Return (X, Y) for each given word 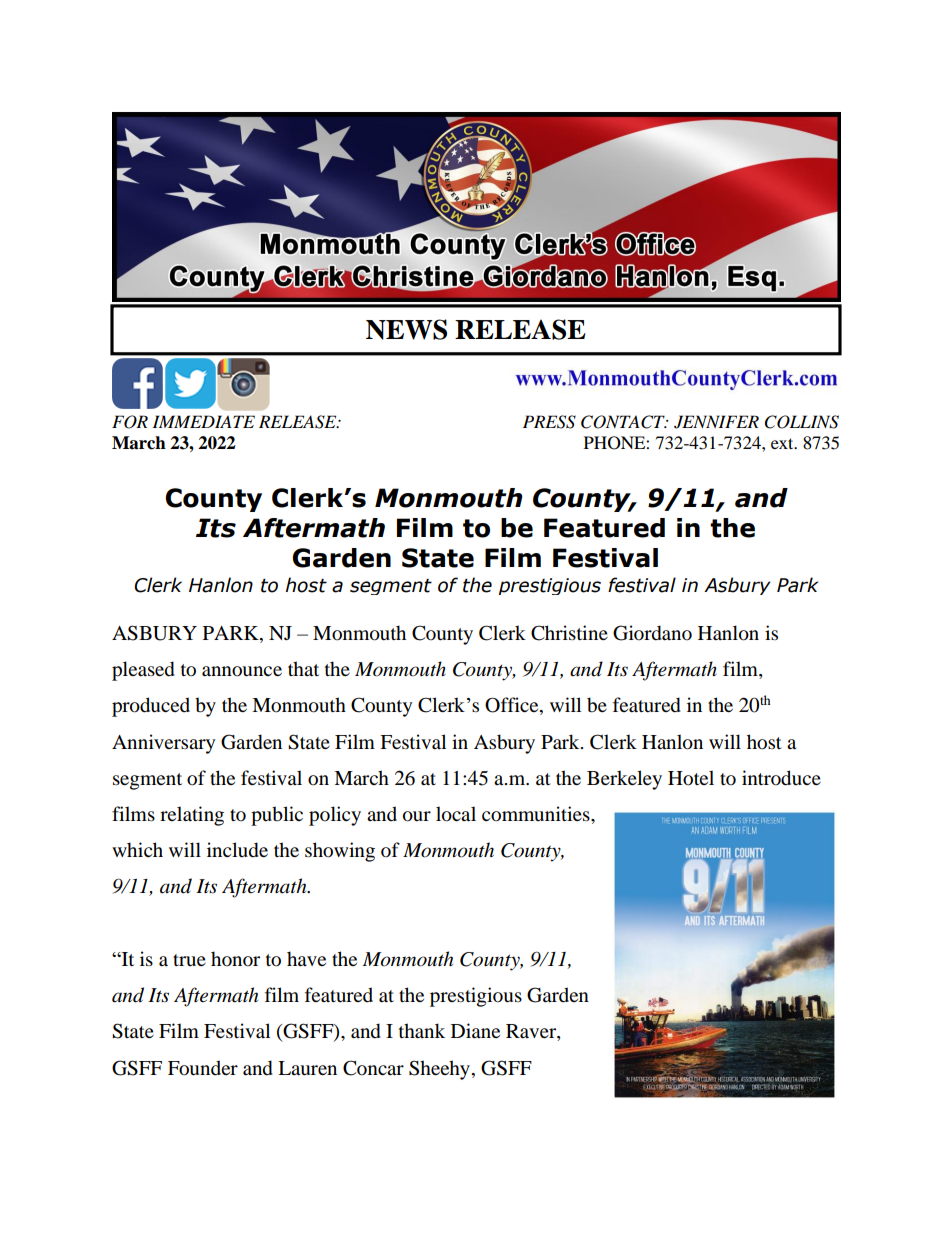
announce (242, 671)
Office (513, 706)
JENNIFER (716, 422)
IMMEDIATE (203, 421)
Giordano (652, 633)
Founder (203, 1068)
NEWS (406, 329)
